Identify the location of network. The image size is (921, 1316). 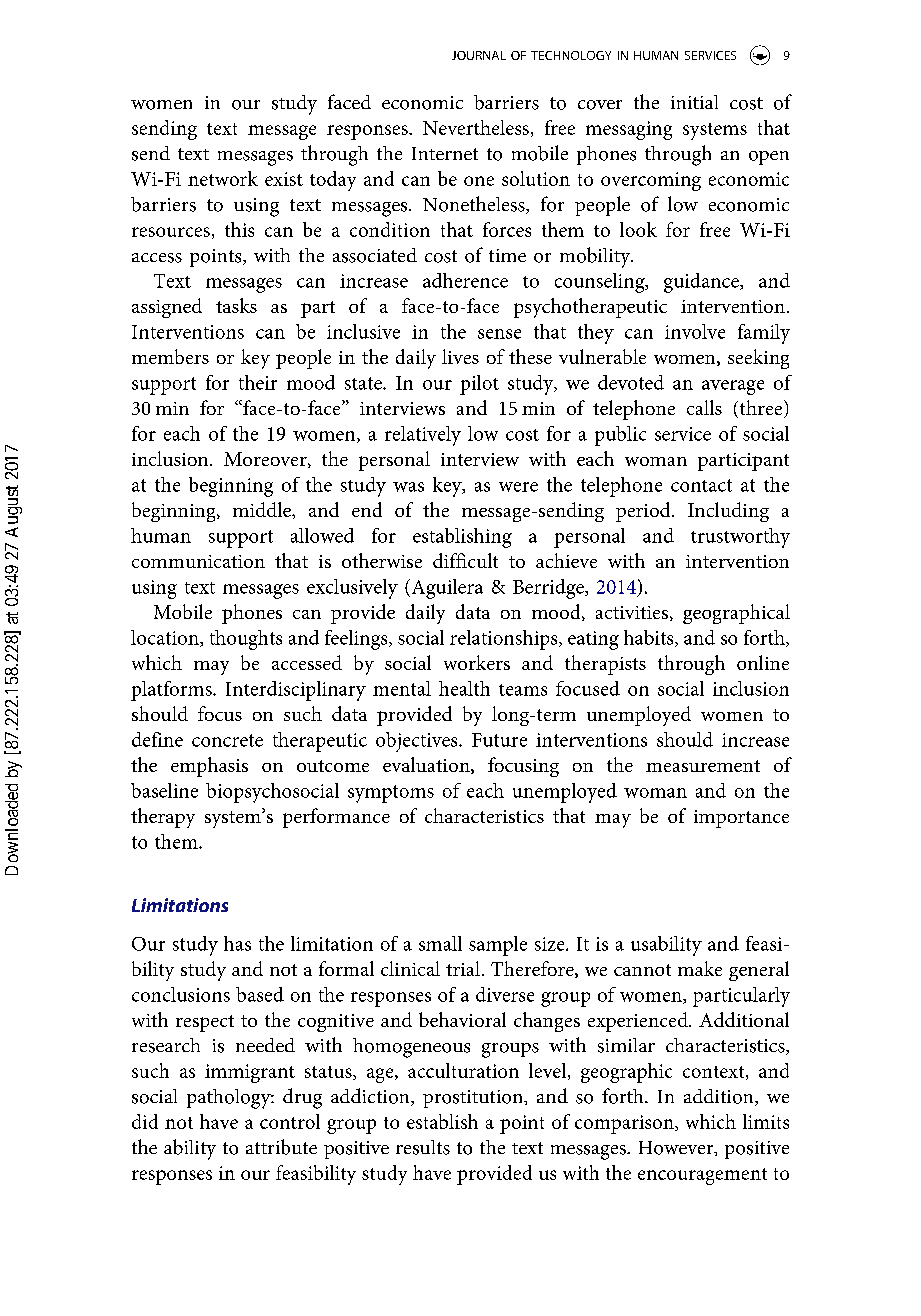
(223, 178).
